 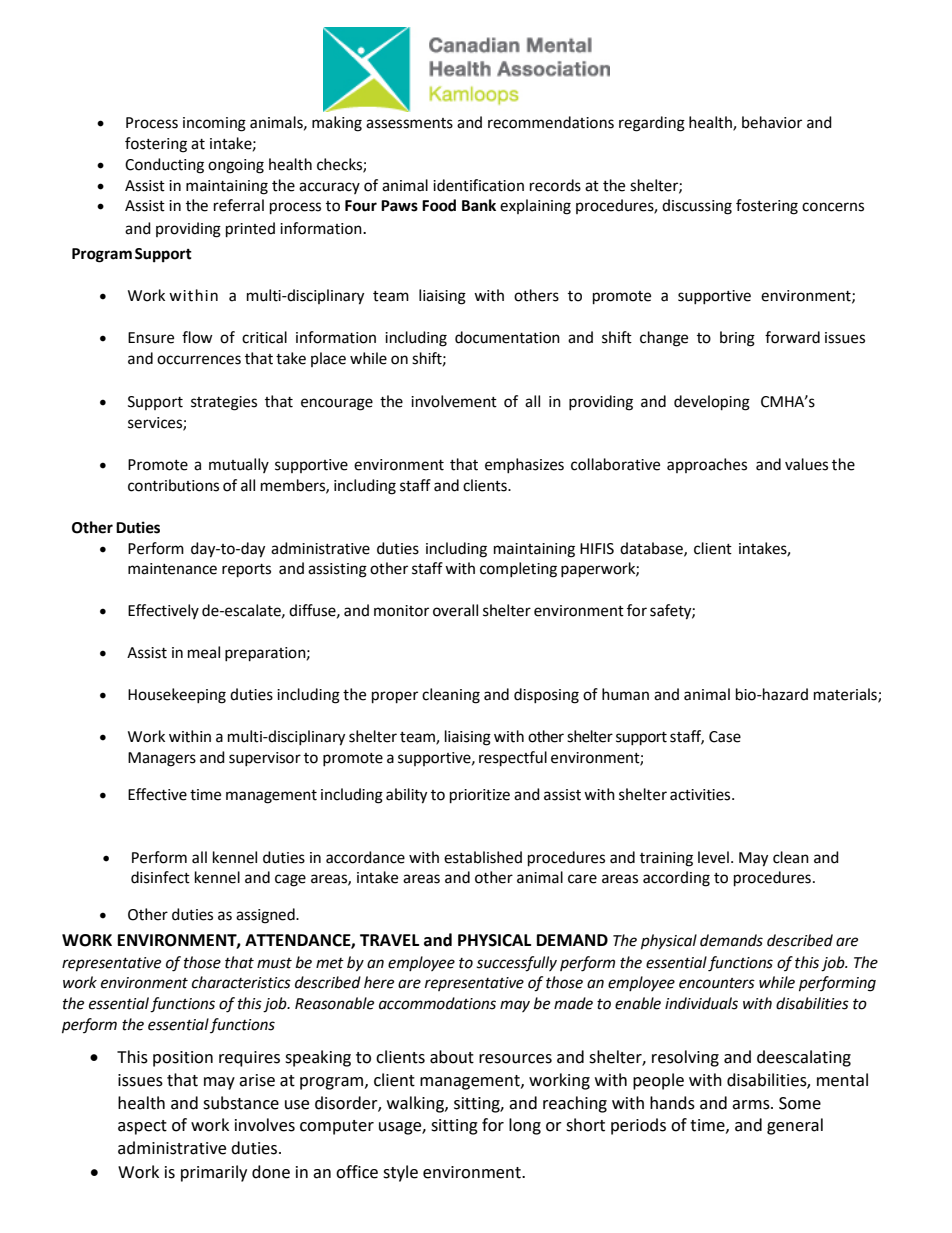 What do you see at coordinates (795, 1126) in the screenshot?
I see `general` at bounding box center [795, 1126].
